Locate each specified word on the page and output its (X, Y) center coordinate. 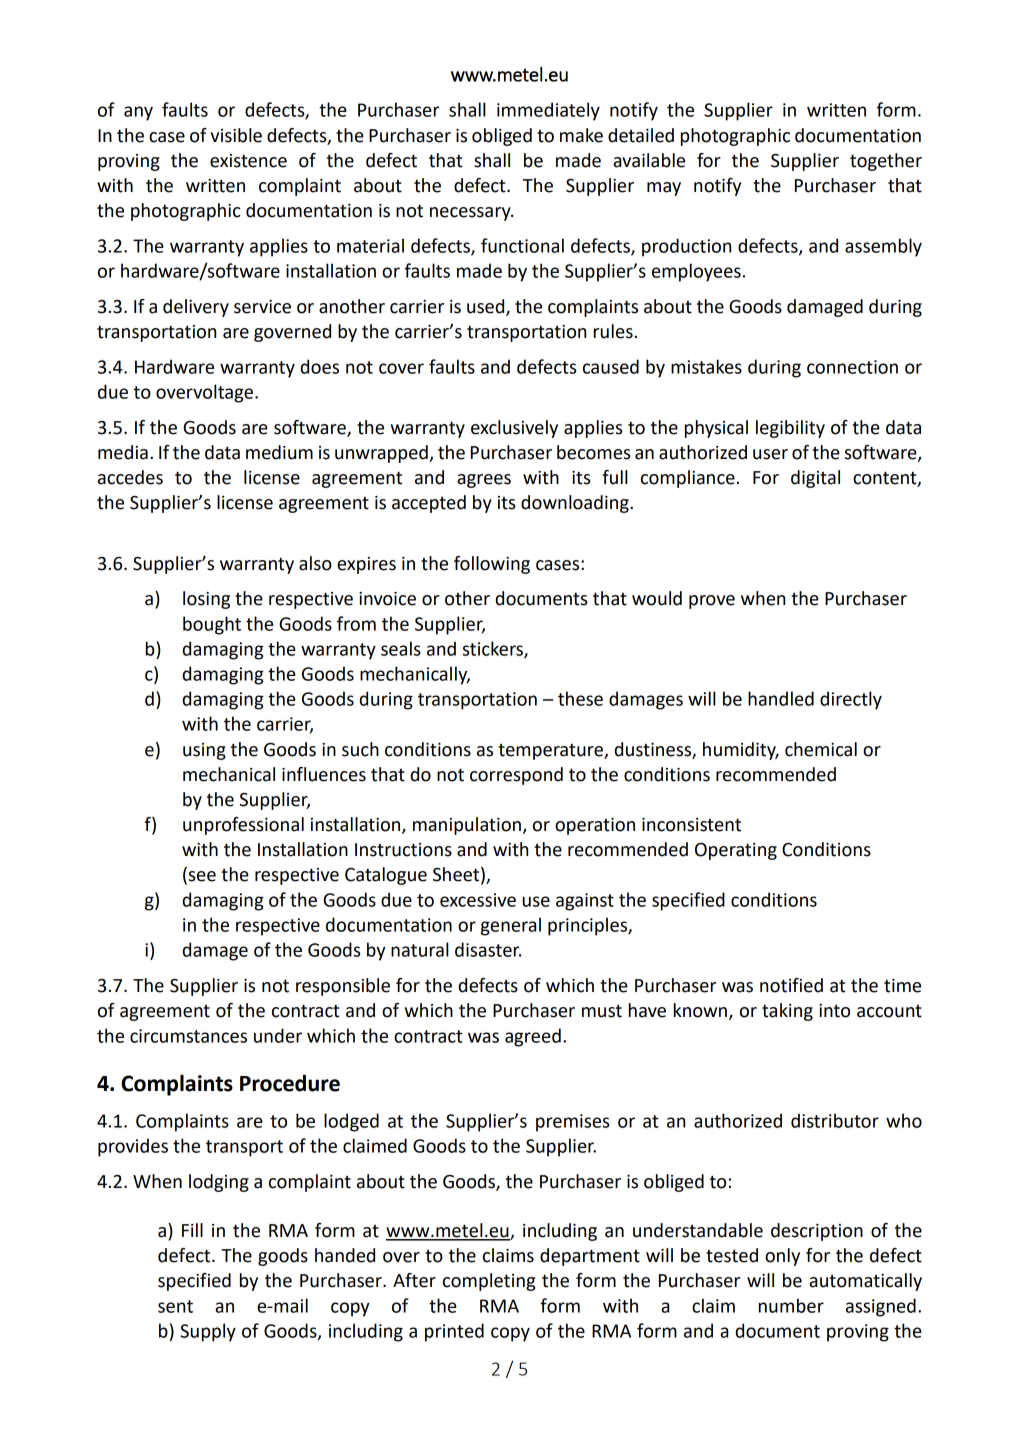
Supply (208, 1332)
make (581, 135)
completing (489, 1282)
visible (236, 135)
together (886, 162)
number (791, 1305)
